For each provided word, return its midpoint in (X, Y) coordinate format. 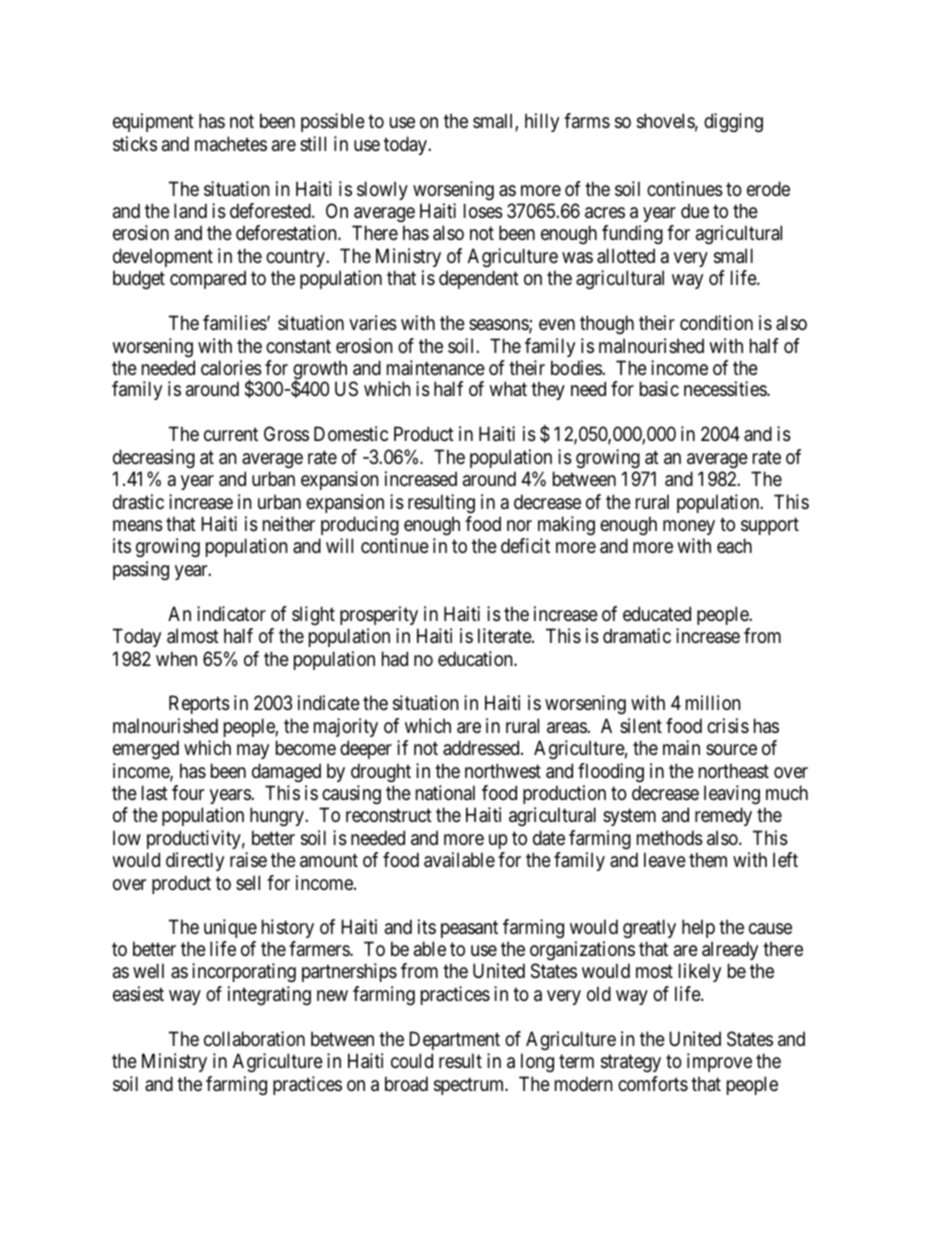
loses (483, 211)
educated (657, 614)
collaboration (254, 1039)
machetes (231, 144)
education (476, 659)
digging (733, 123)
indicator (231, 614)
